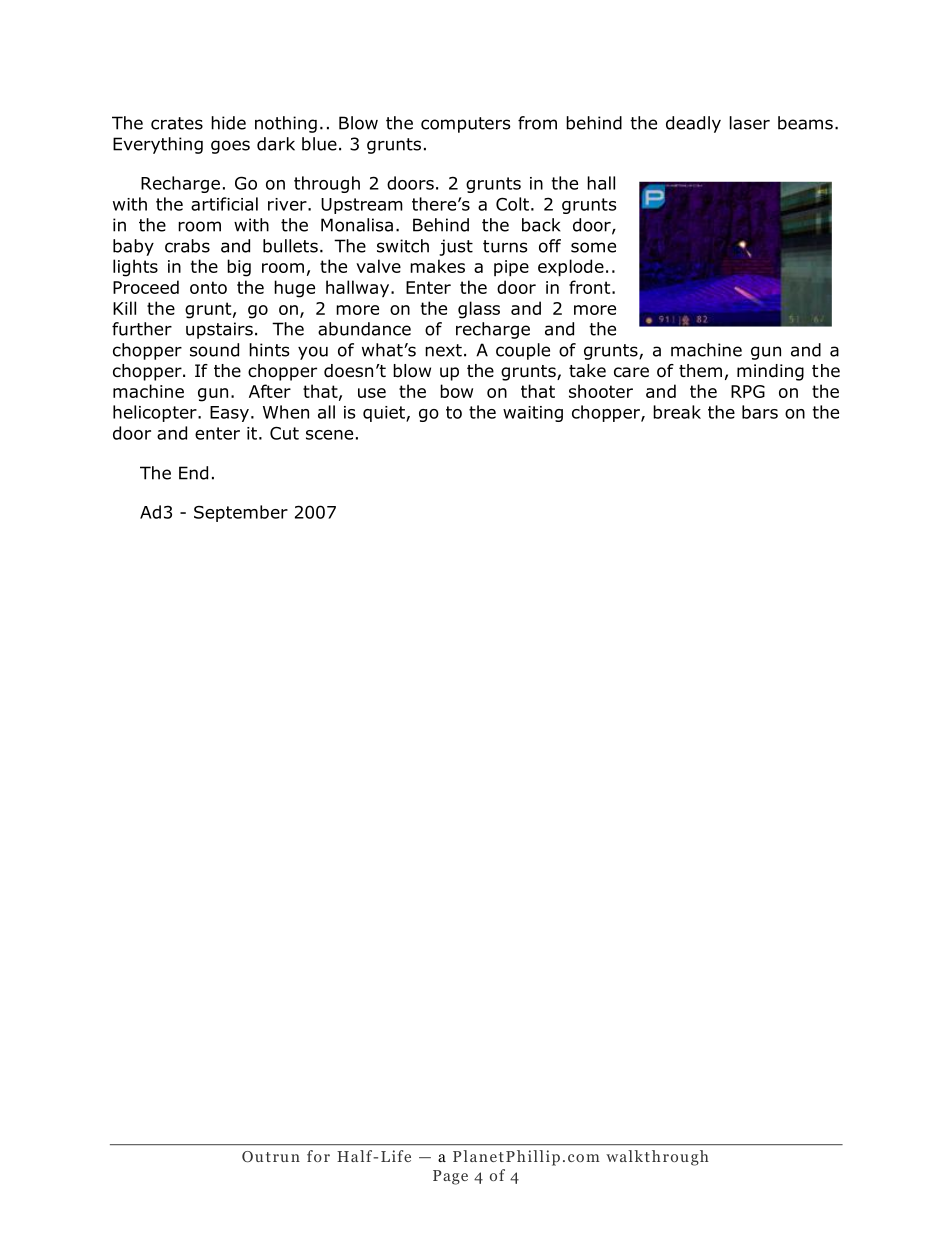 The width and height of the screenshot is (952, 1233). I want to click on computers, so click(466, 125).
